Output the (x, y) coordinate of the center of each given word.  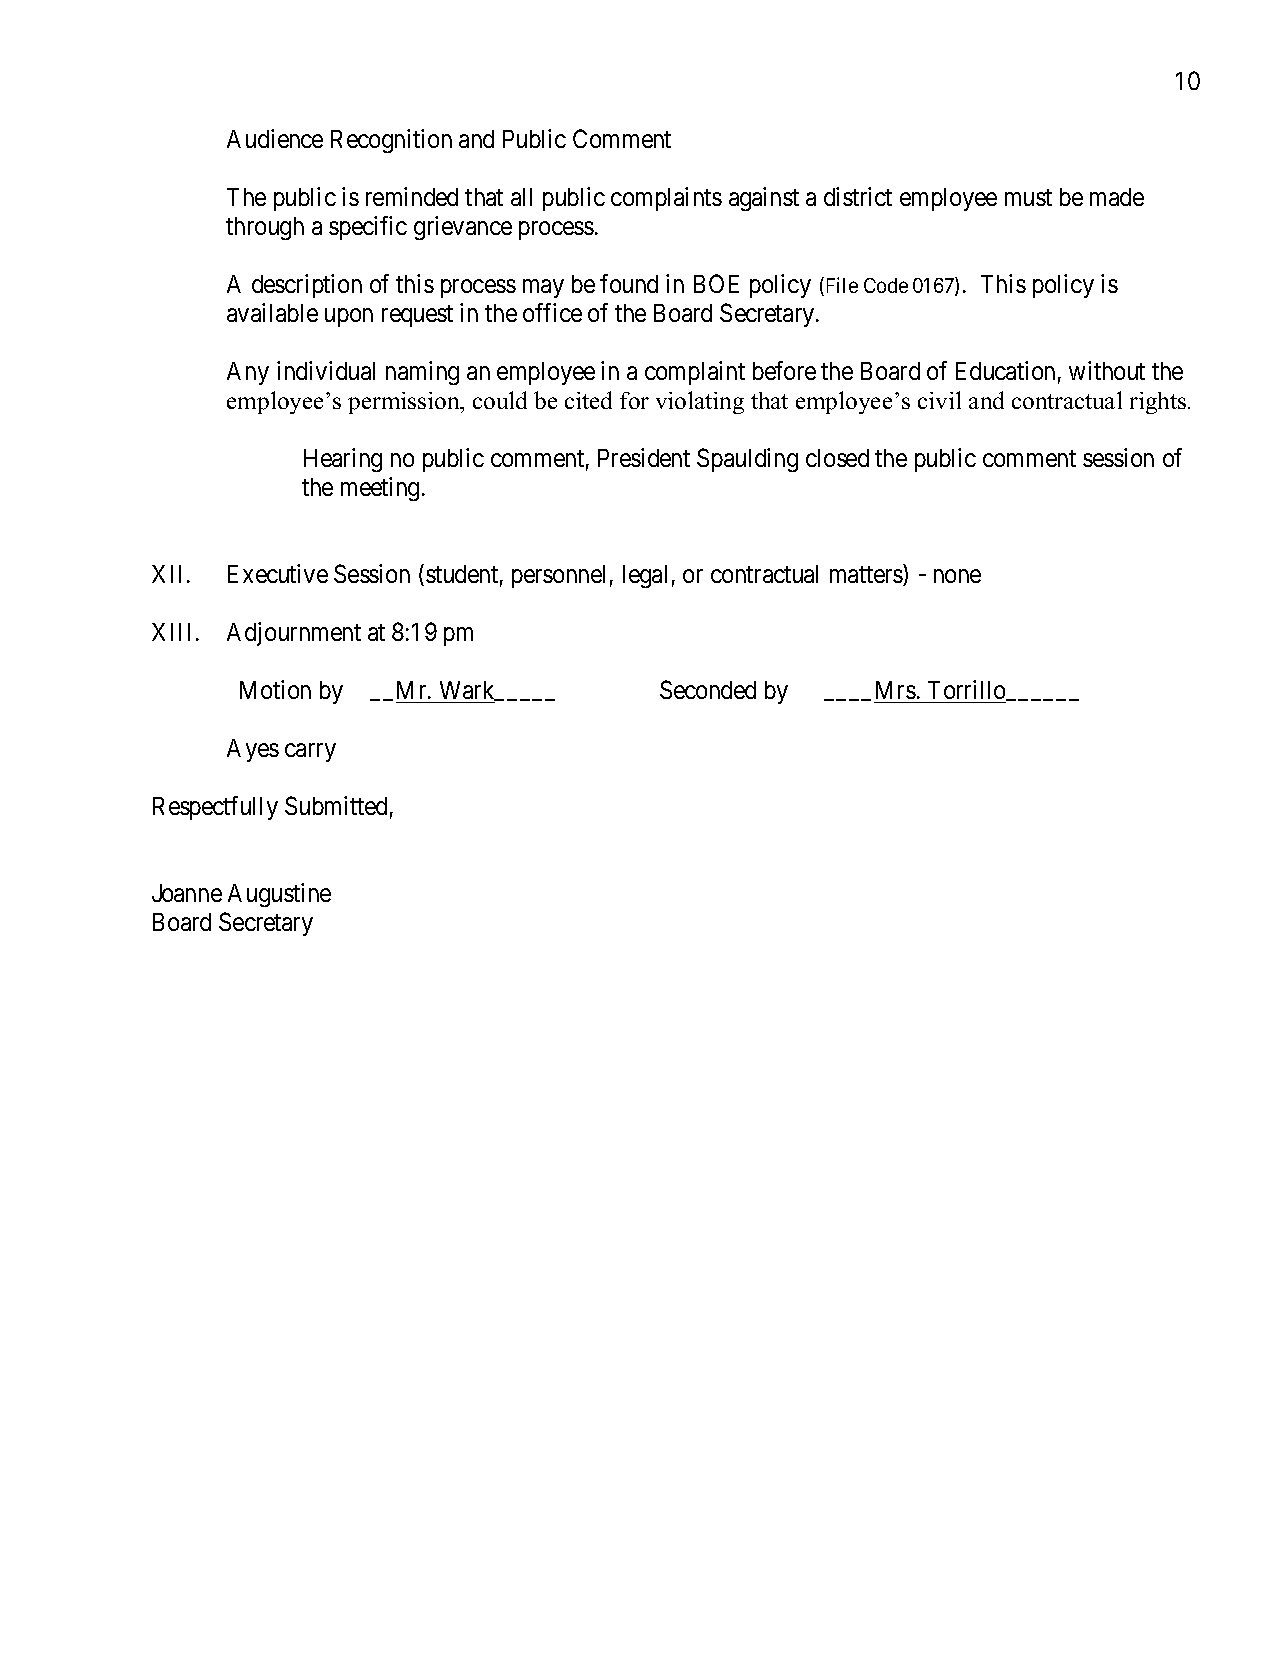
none (957, 576)
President (644, 457)
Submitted (336, 805)
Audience (275, 138)
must (1028, 198)
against (764, 199)
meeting (380, 489)
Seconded (708, 689)
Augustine (279, 895)
